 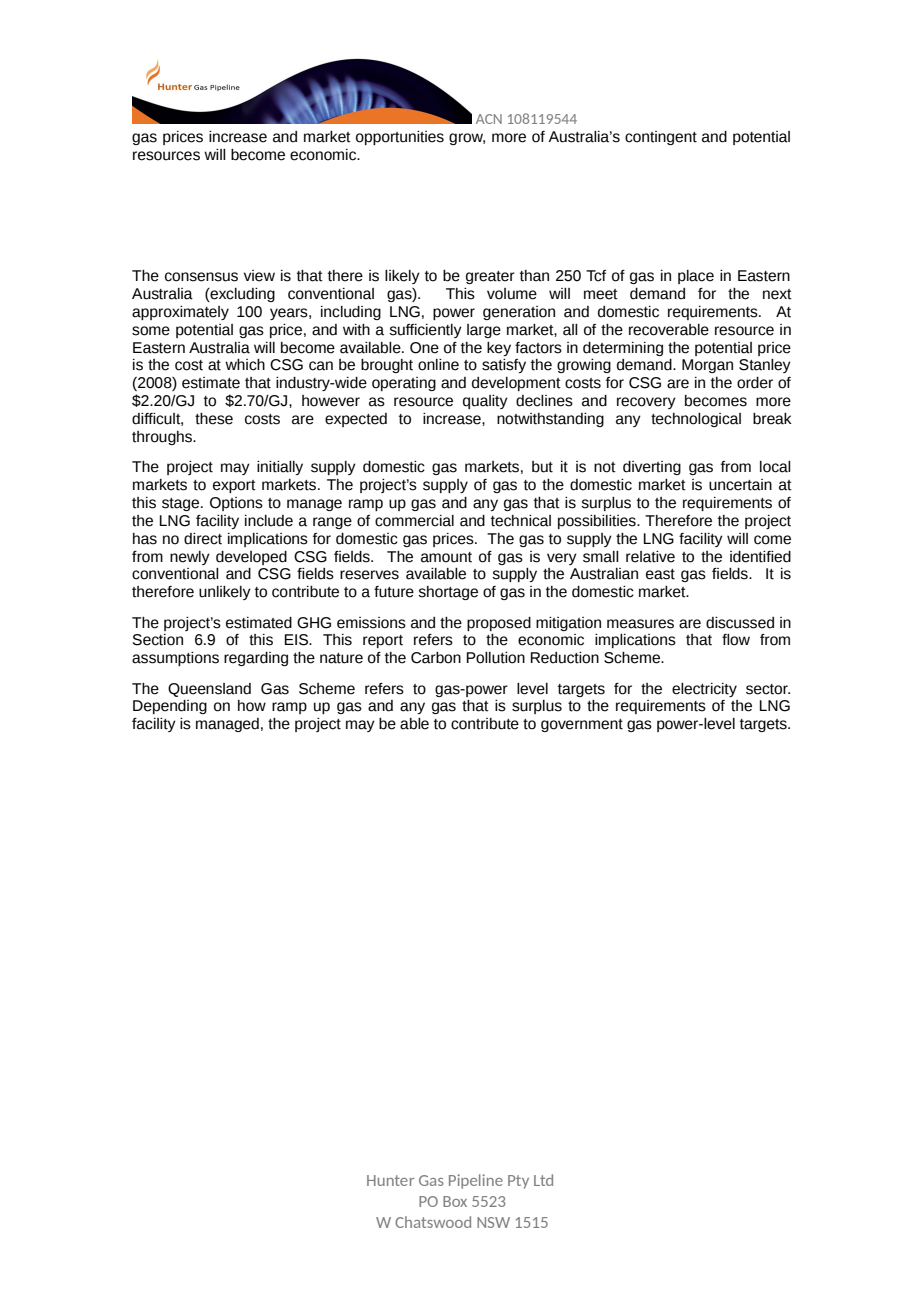 I want to click on consensus, so click(x=201, y=277).
